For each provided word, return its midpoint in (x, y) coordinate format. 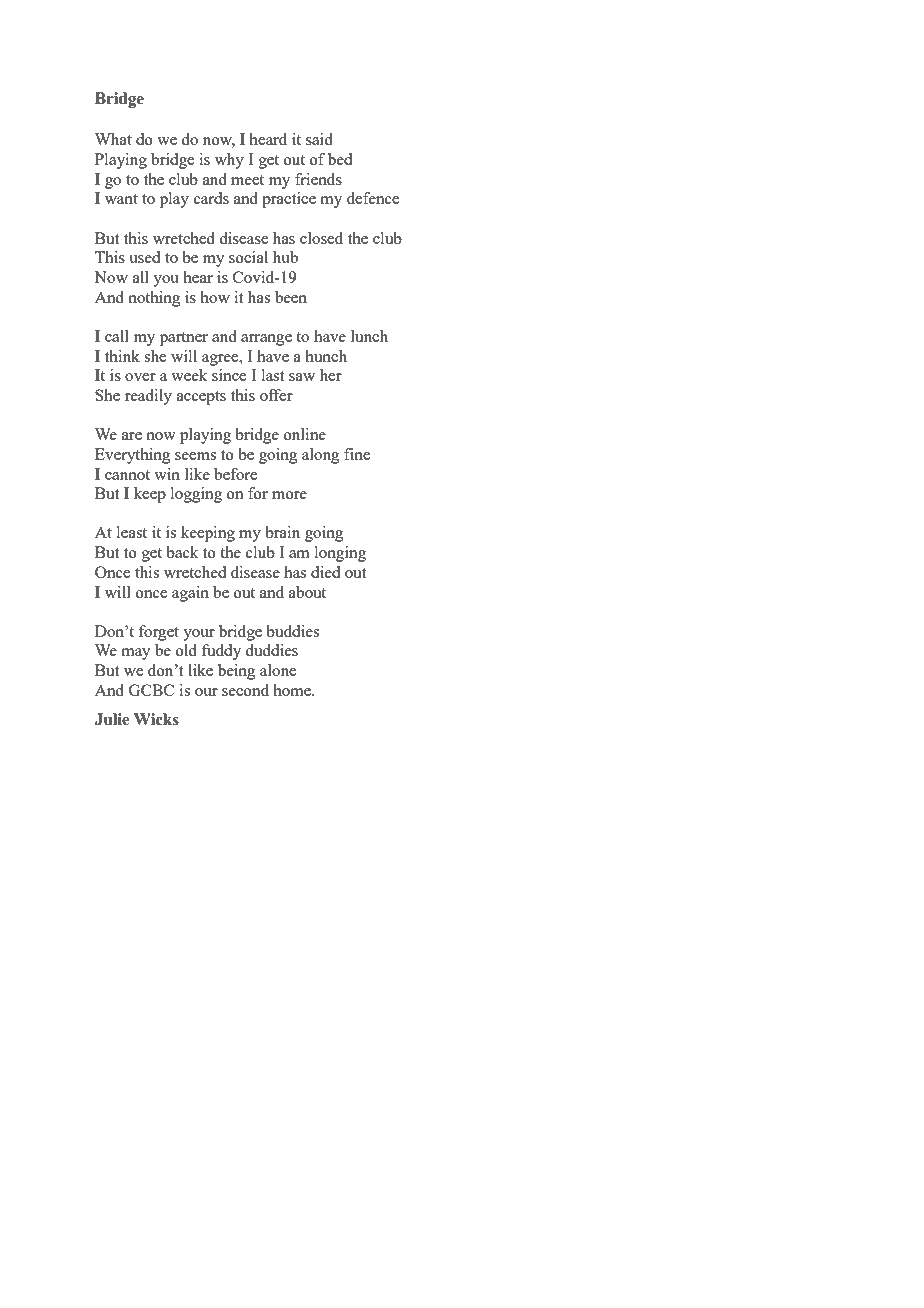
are (132, 436)
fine (357, 454)
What (113, 139)
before (235, 474)
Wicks (156, 719)
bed (340, 159)
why (229, 161)
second (245, 690)
